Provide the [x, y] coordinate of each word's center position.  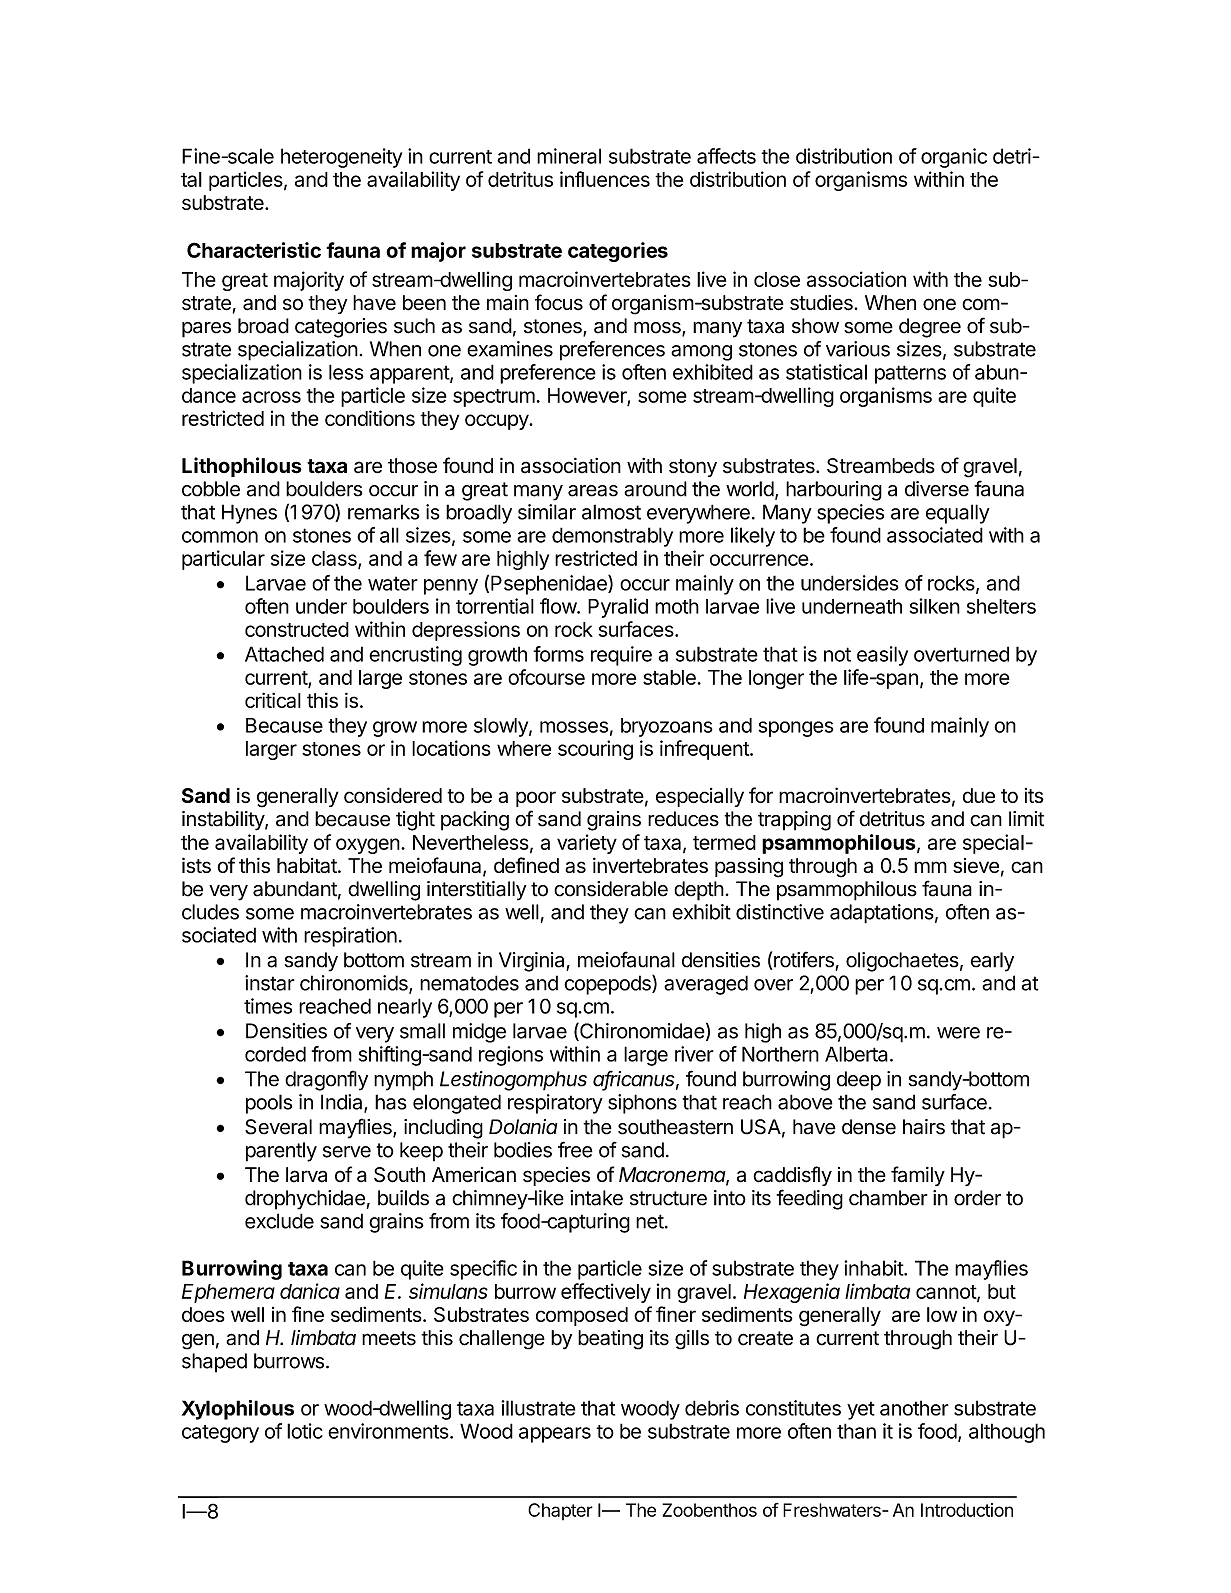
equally [958, 514]
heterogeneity [341, 158]
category [220, 1434]
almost [611, 512]
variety [587, 844]
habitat [308, 865]
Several [278, 1127]
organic [954, 158]
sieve [976, 865]
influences [605, 179]
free [575, 1149]
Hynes [249, 514]
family [918, 1176]
